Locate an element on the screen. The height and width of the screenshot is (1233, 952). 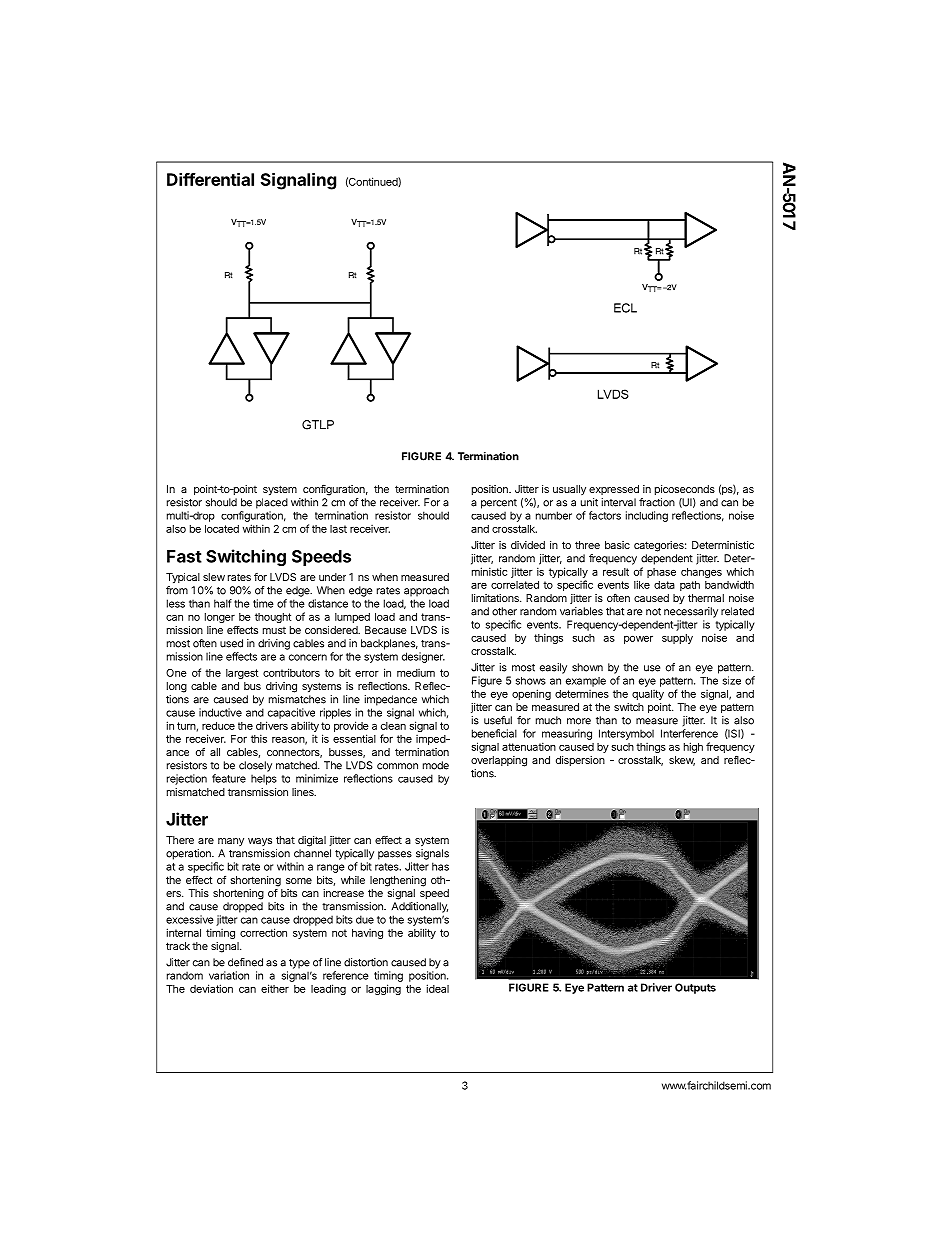
defined is located at coordinates (245, 962).
